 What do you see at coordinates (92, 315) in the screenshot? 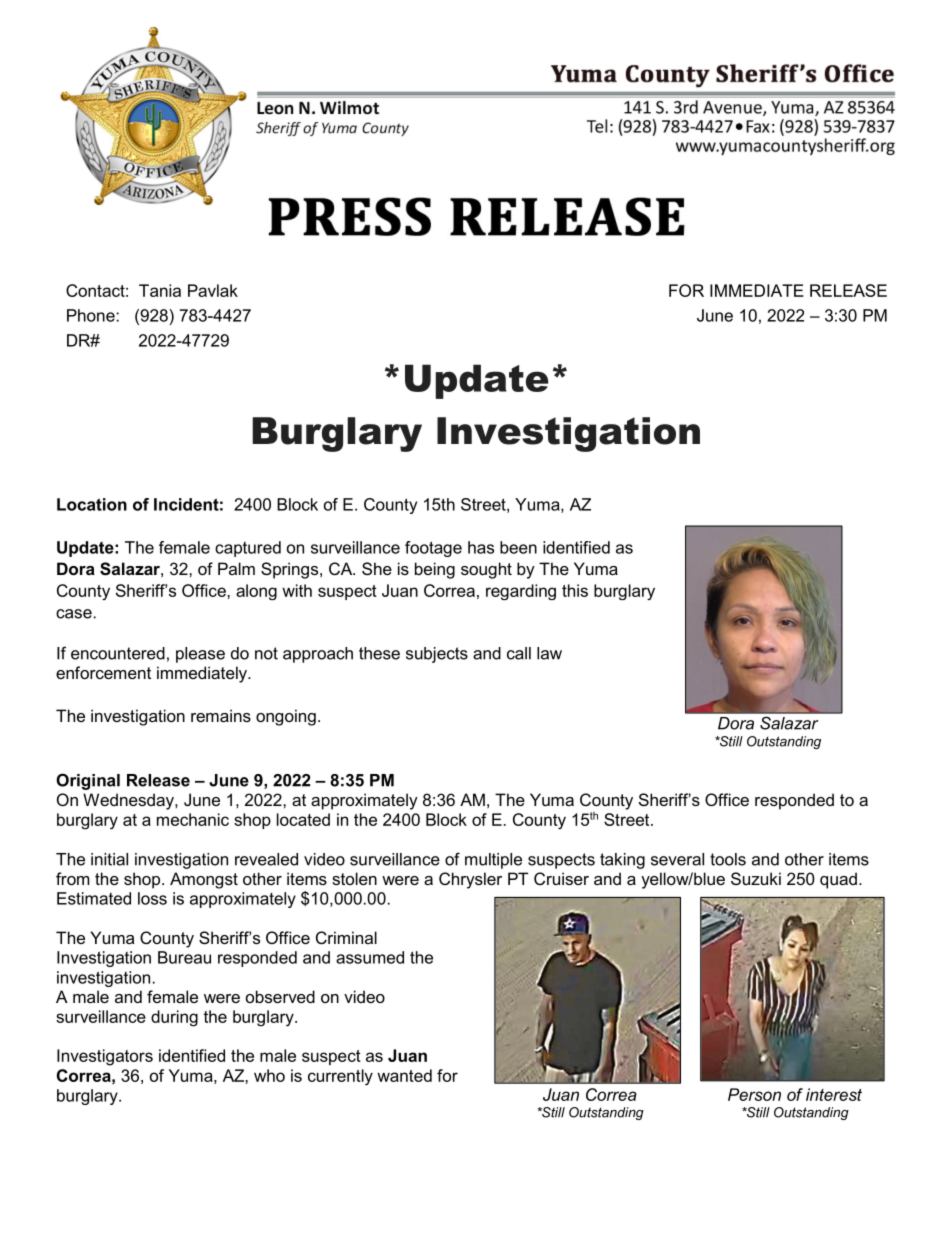
I see `Phone` at bounding box center [92, 315].
